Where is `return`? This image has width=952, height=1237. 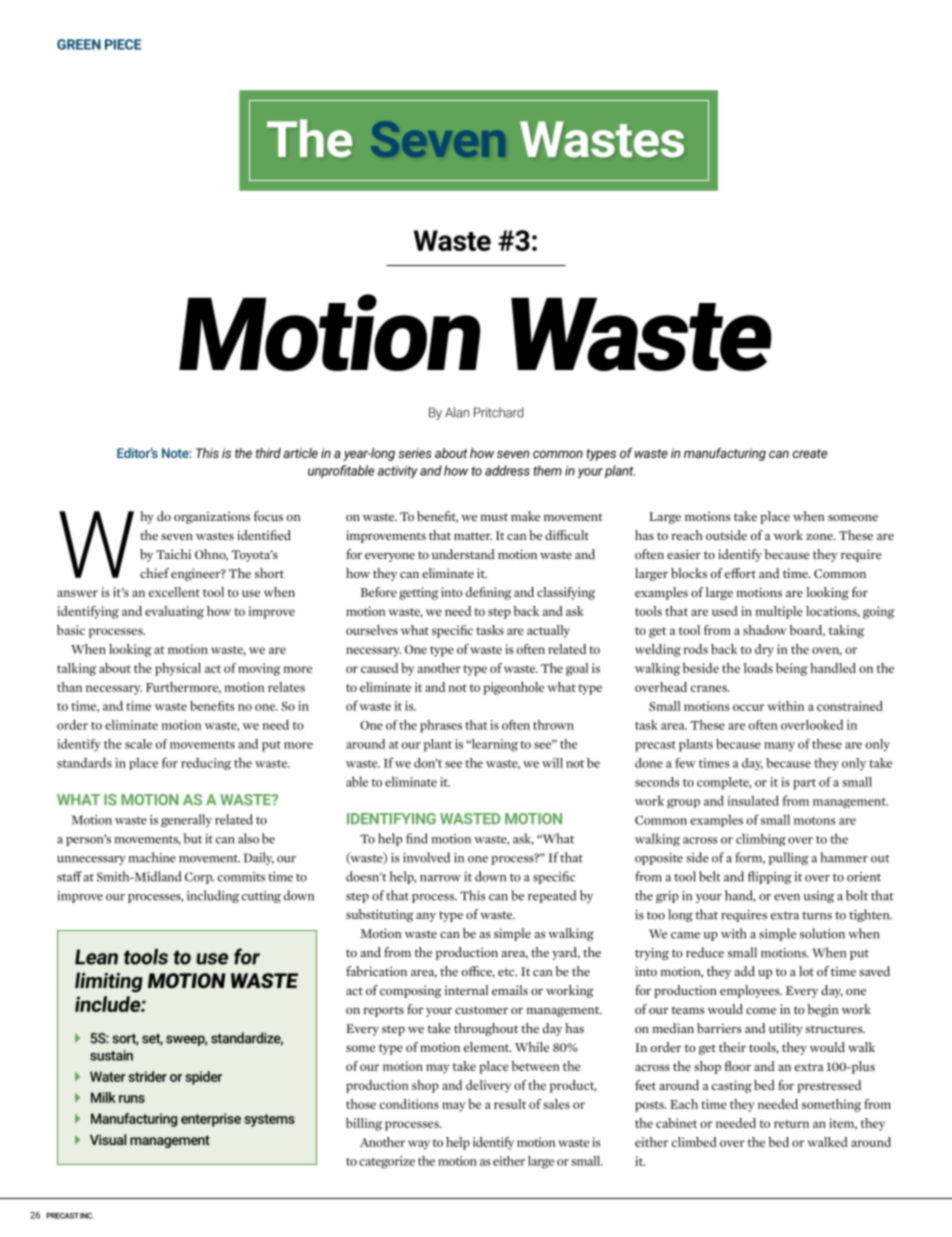
return is located at coordinates (791, 1124).
